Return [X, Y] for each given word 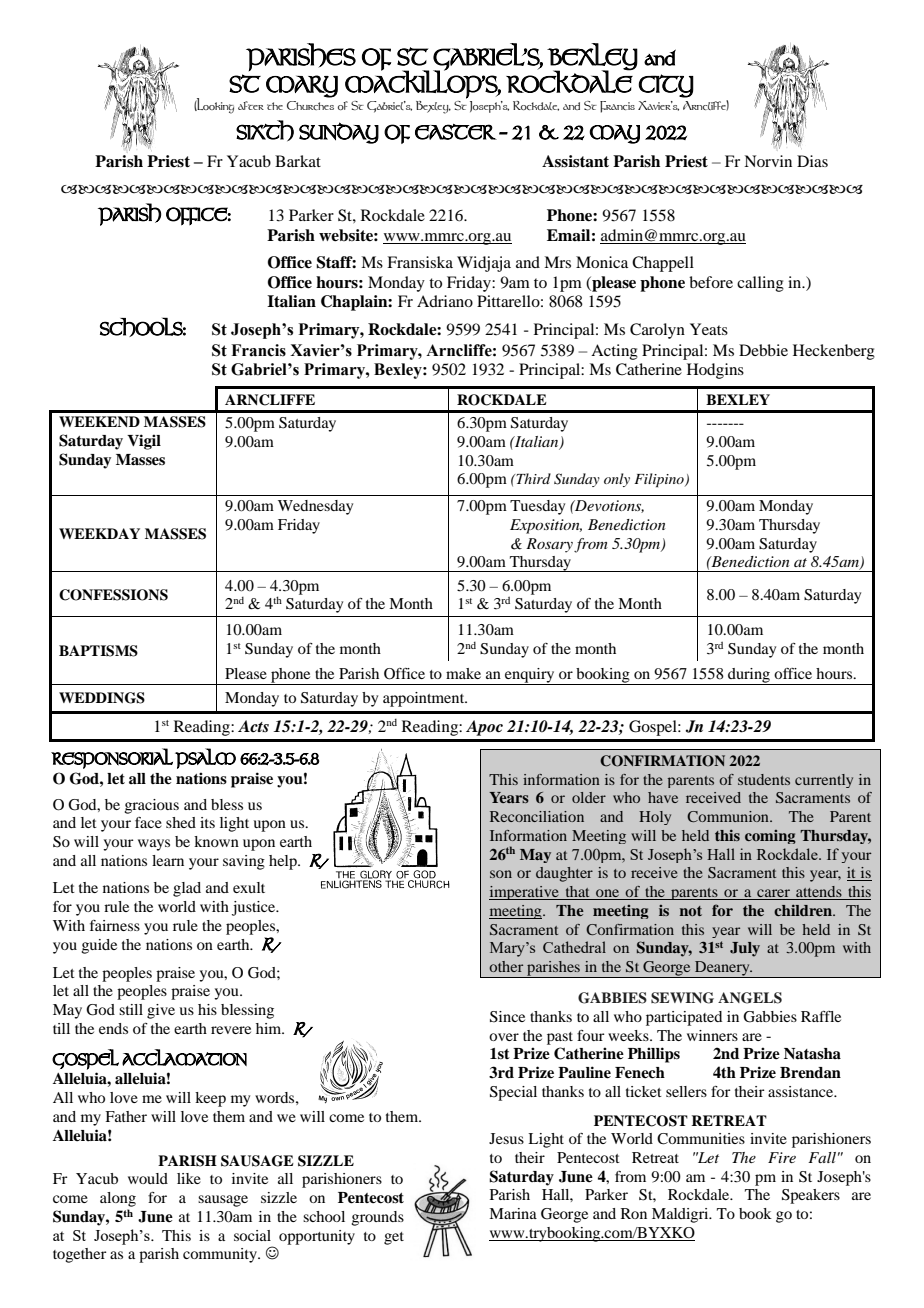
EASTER [456, 132]
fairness [115, 925]
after [251, 105]
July [745, 949]
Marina [513, 1213]
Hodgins [715, 371]
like [189, 1178]
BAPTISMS [98, 651]
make [463, 673]
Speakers [811, 1196]
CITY [666, 86]
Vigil [144, 442]
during [749, 676]
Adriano [445, 301]
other [506, 966]
